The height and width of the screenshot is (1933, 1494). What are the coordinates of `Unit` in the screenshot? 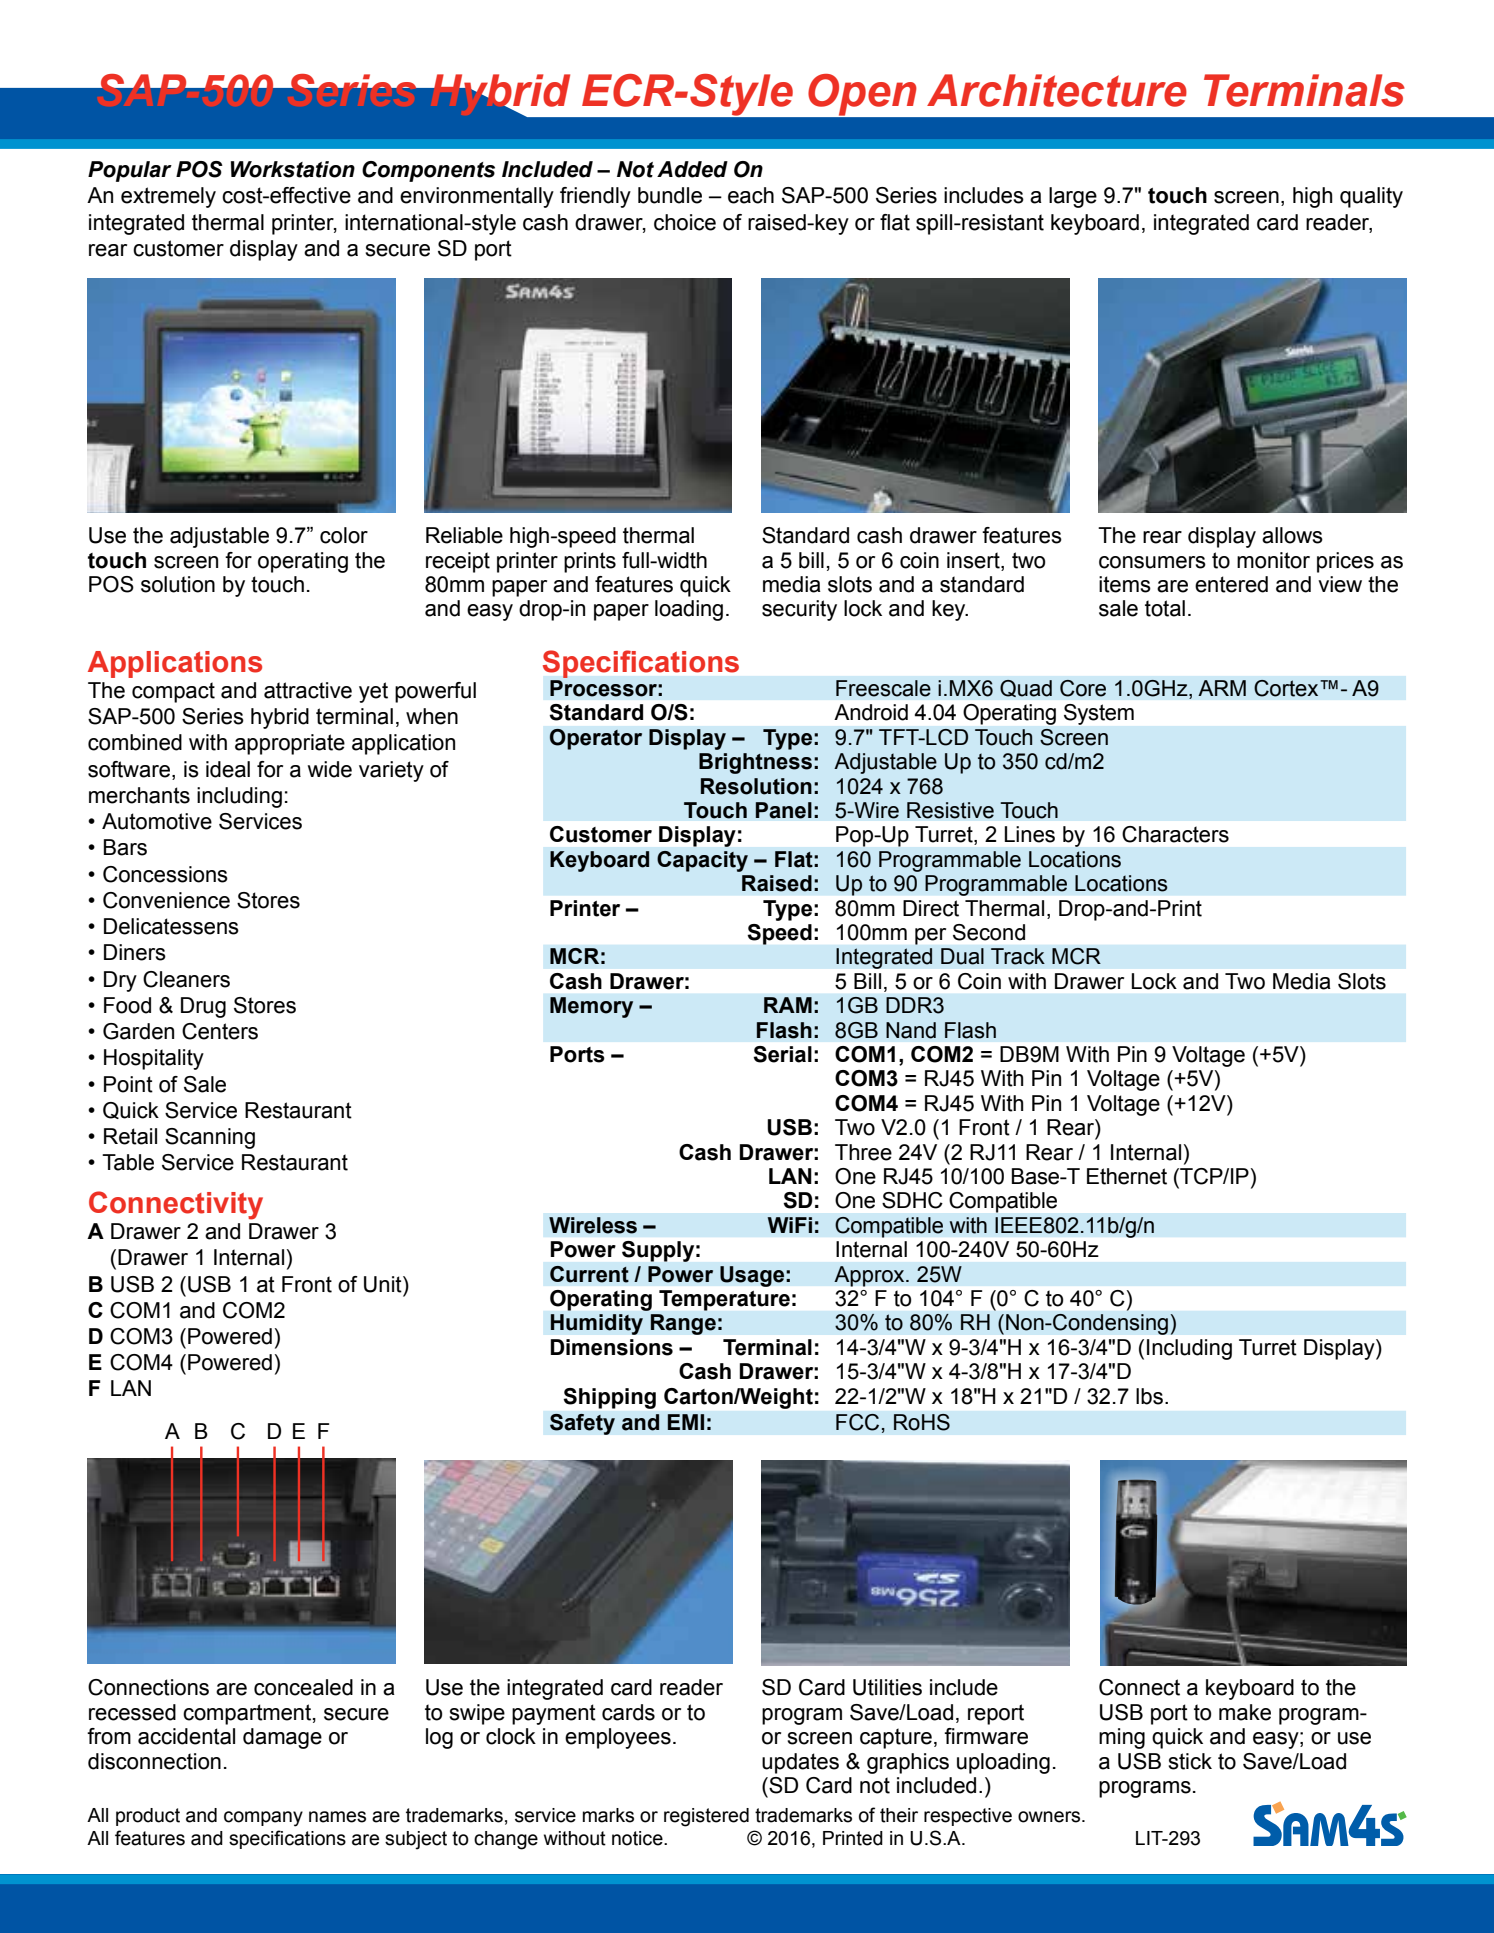 It's located at (384, 1284).
